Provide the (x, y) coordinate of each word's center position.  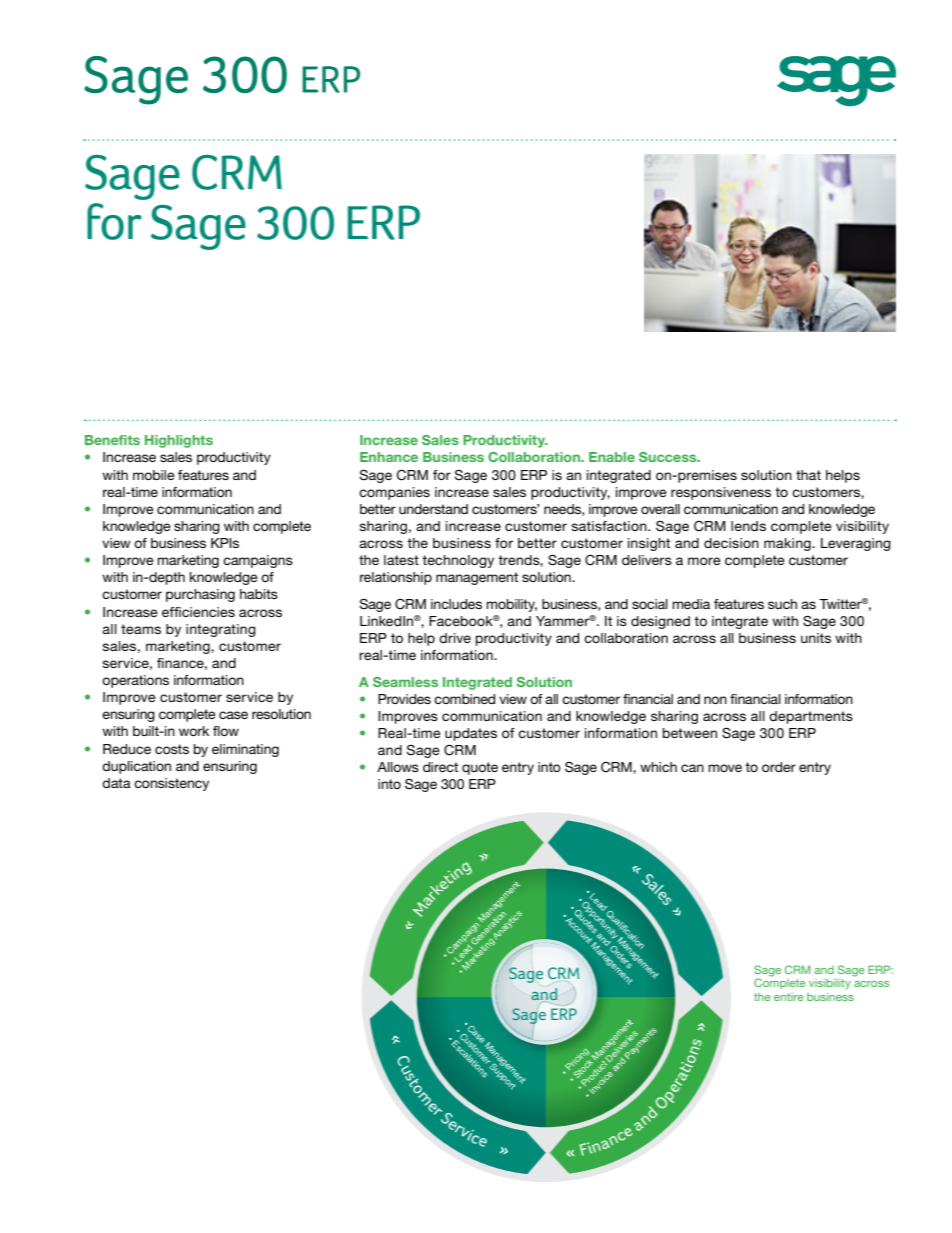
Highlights (179, 441)
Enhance (389, 457)
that (808, 475)
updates (471, 734)
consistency (171, 784)
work (194, 731)
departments (811, 717)
